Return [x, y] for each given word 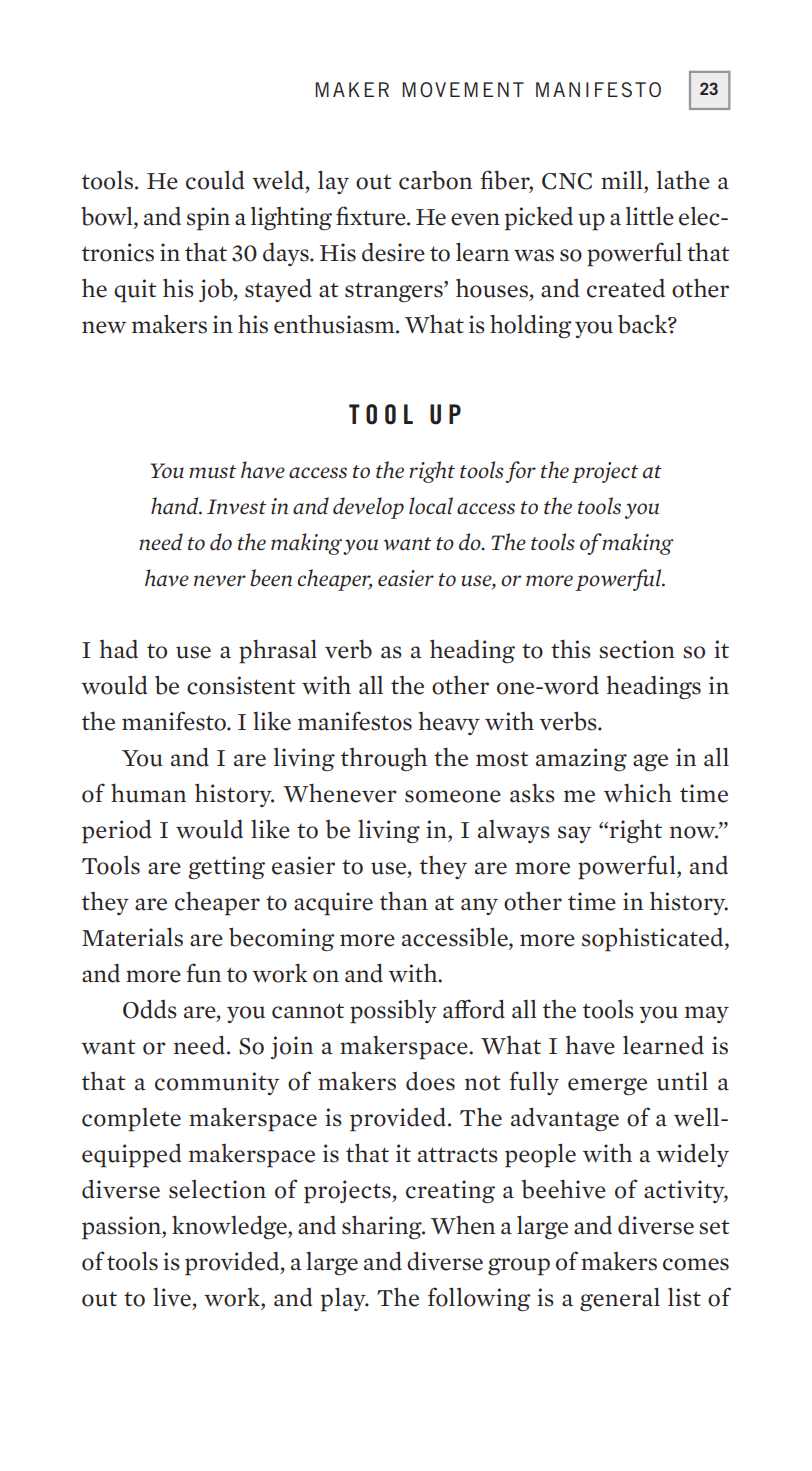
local [431, 506]
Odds [150, 1009]
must [212, 472]
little [650, 216]
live [172, 1297]
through [384, 759]
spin [208, 219]
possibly [393, 1011]
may [707, 1014]
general [620, 1299]
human [148, 793]
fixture [372, 216]
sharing [383, 1227]
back [643, 324]
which [638, 793]
